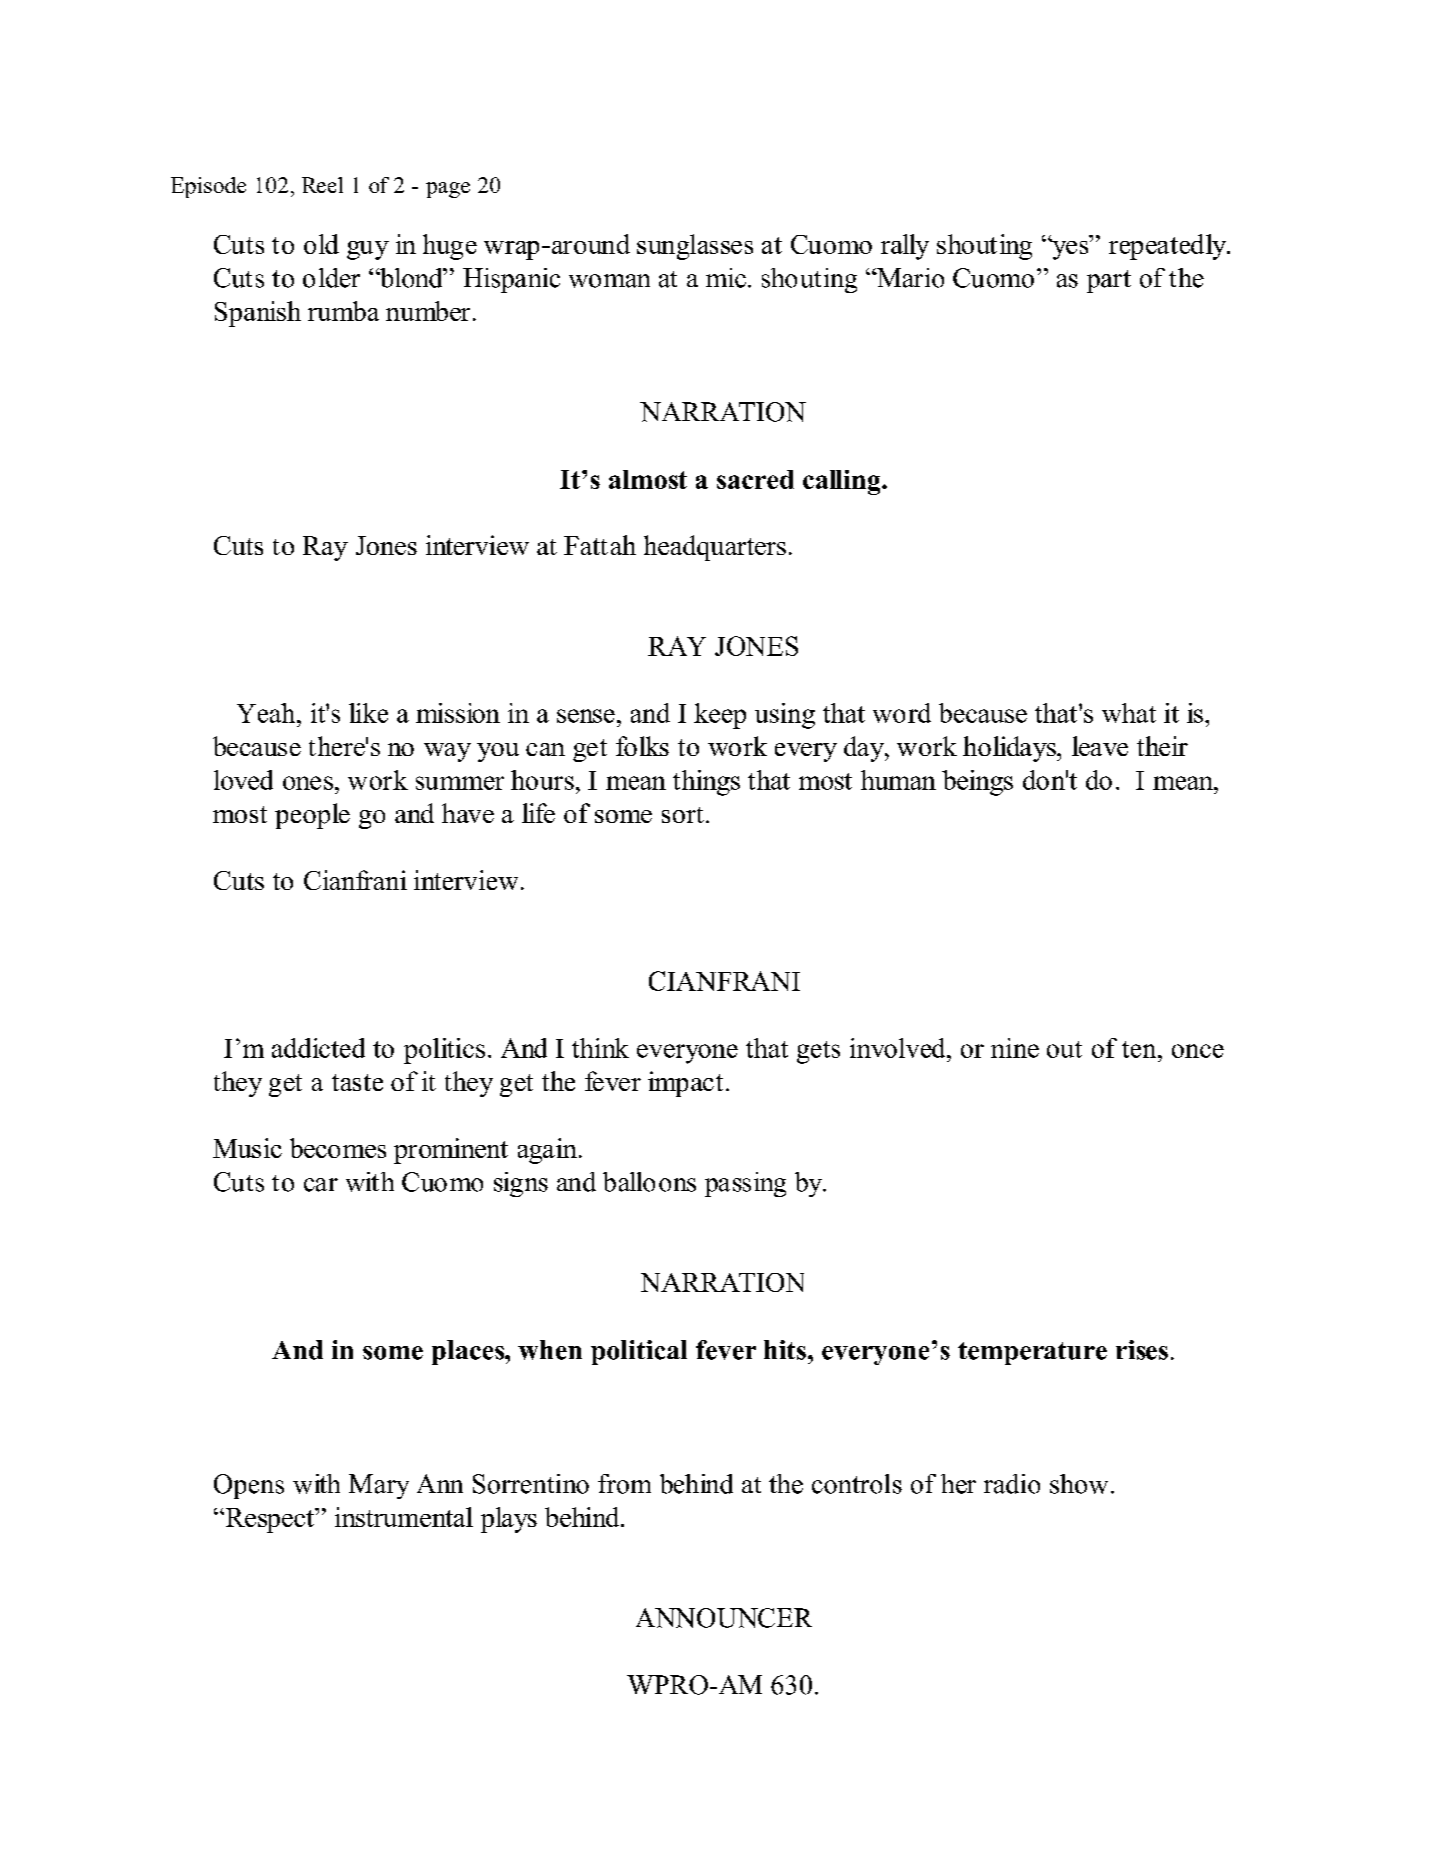 This document has height=1873, width=1447. I want to click on sunglasses, so click(695, 247).
